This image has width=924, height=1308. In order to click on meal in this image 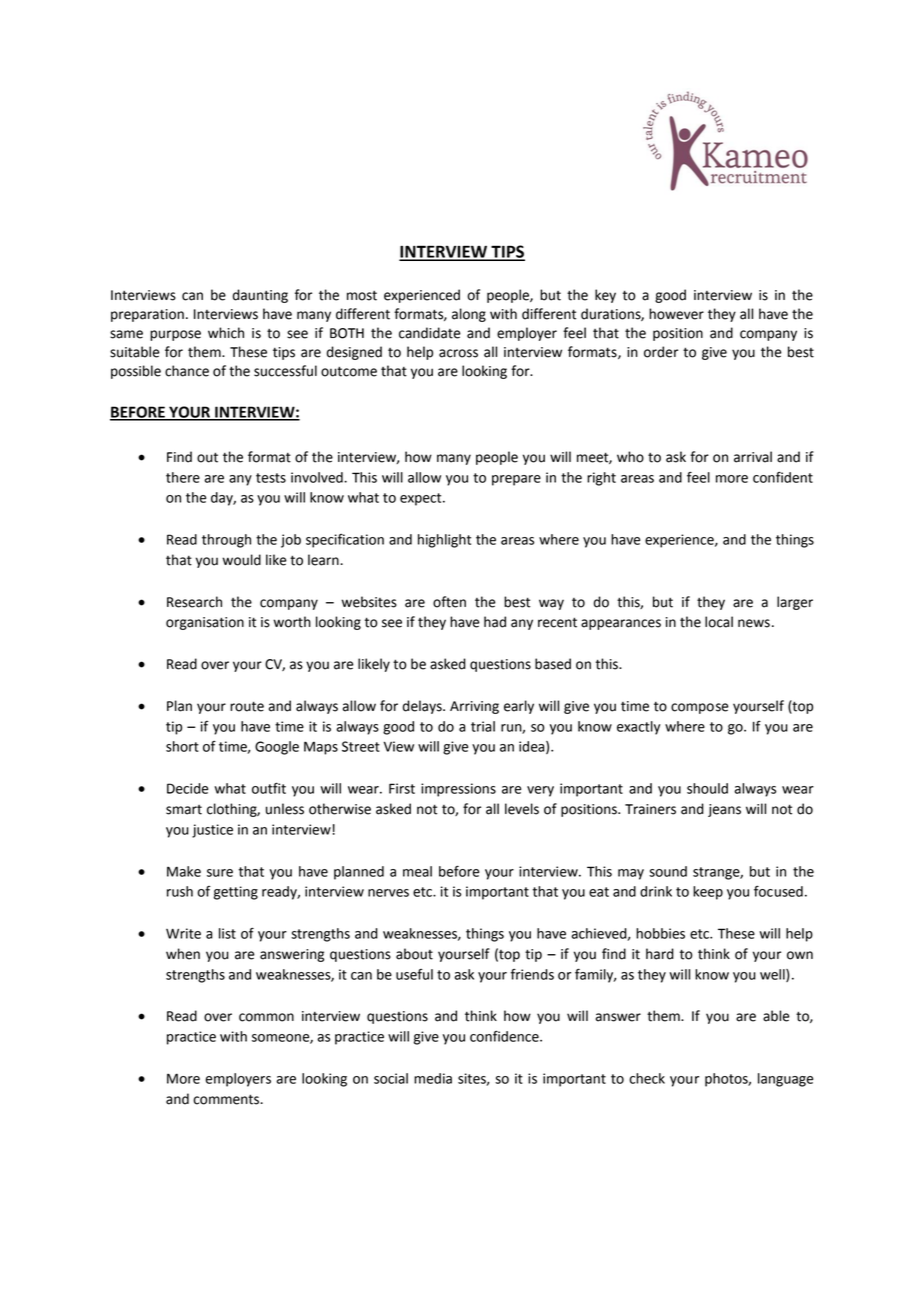, I will do `click(417, 871)`.
